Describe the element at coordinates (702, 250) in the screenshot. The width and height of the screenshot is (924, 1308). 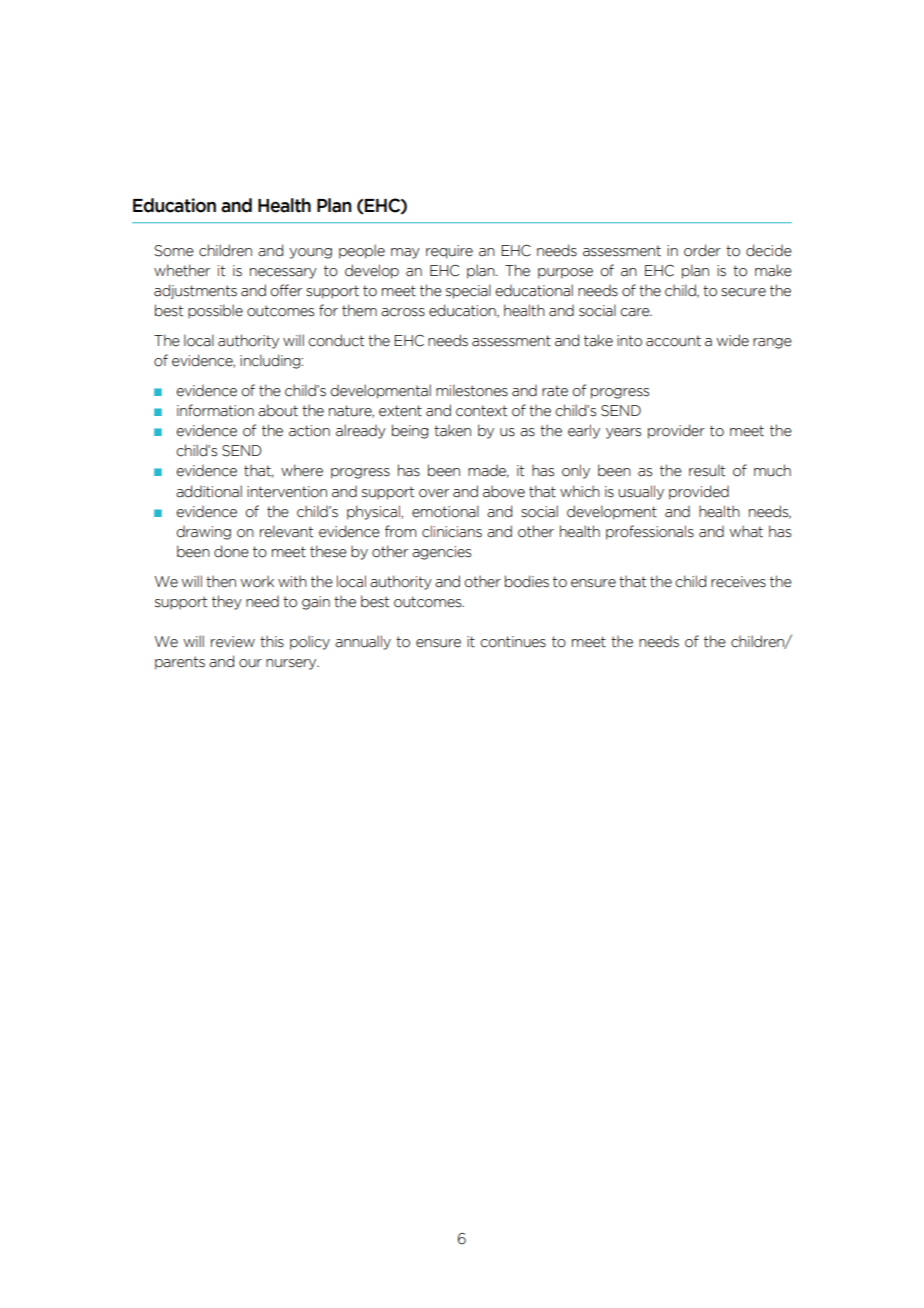
I see `order` at that location.
